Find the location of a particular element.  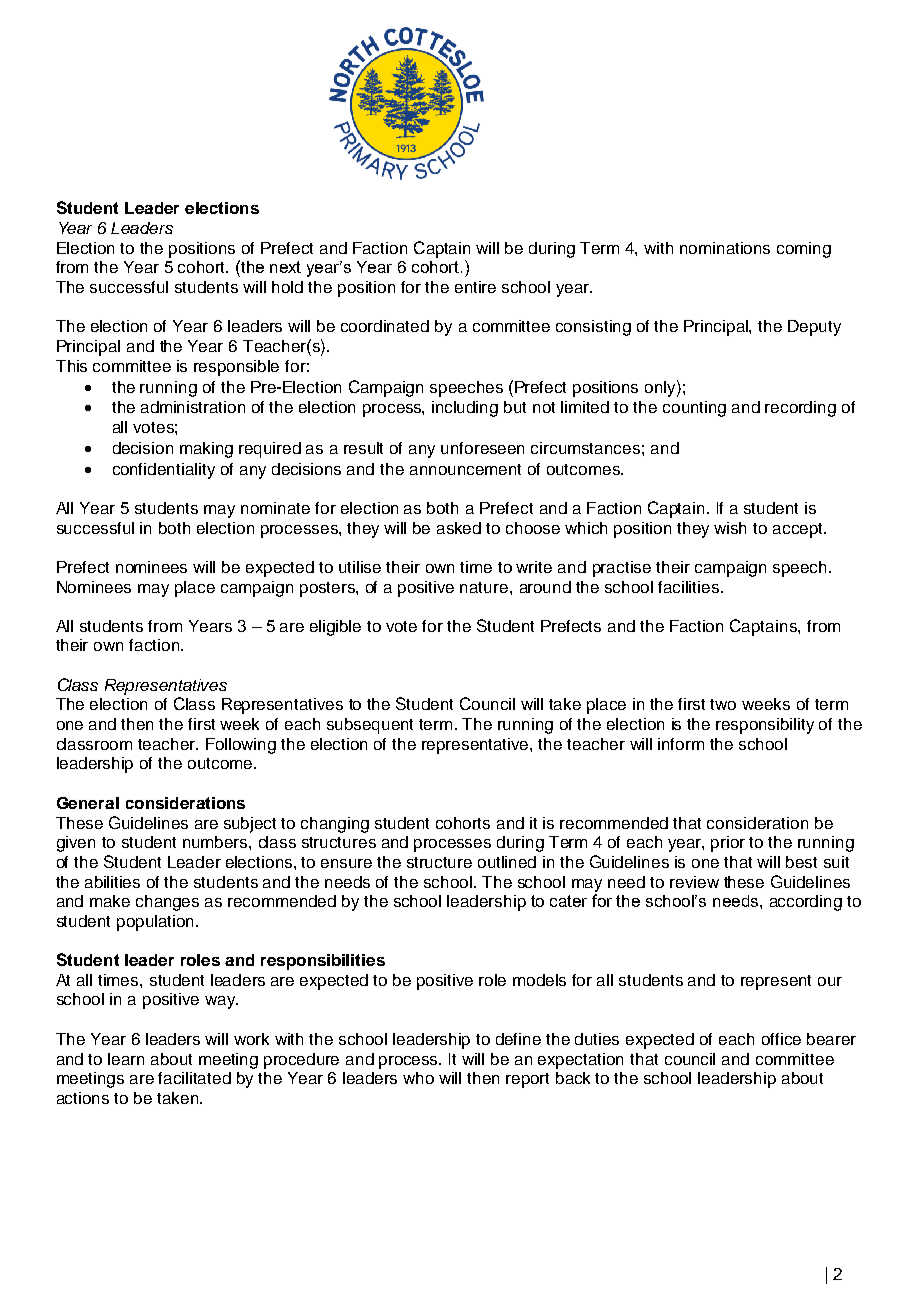

next is located at coordinates (285, 267).
